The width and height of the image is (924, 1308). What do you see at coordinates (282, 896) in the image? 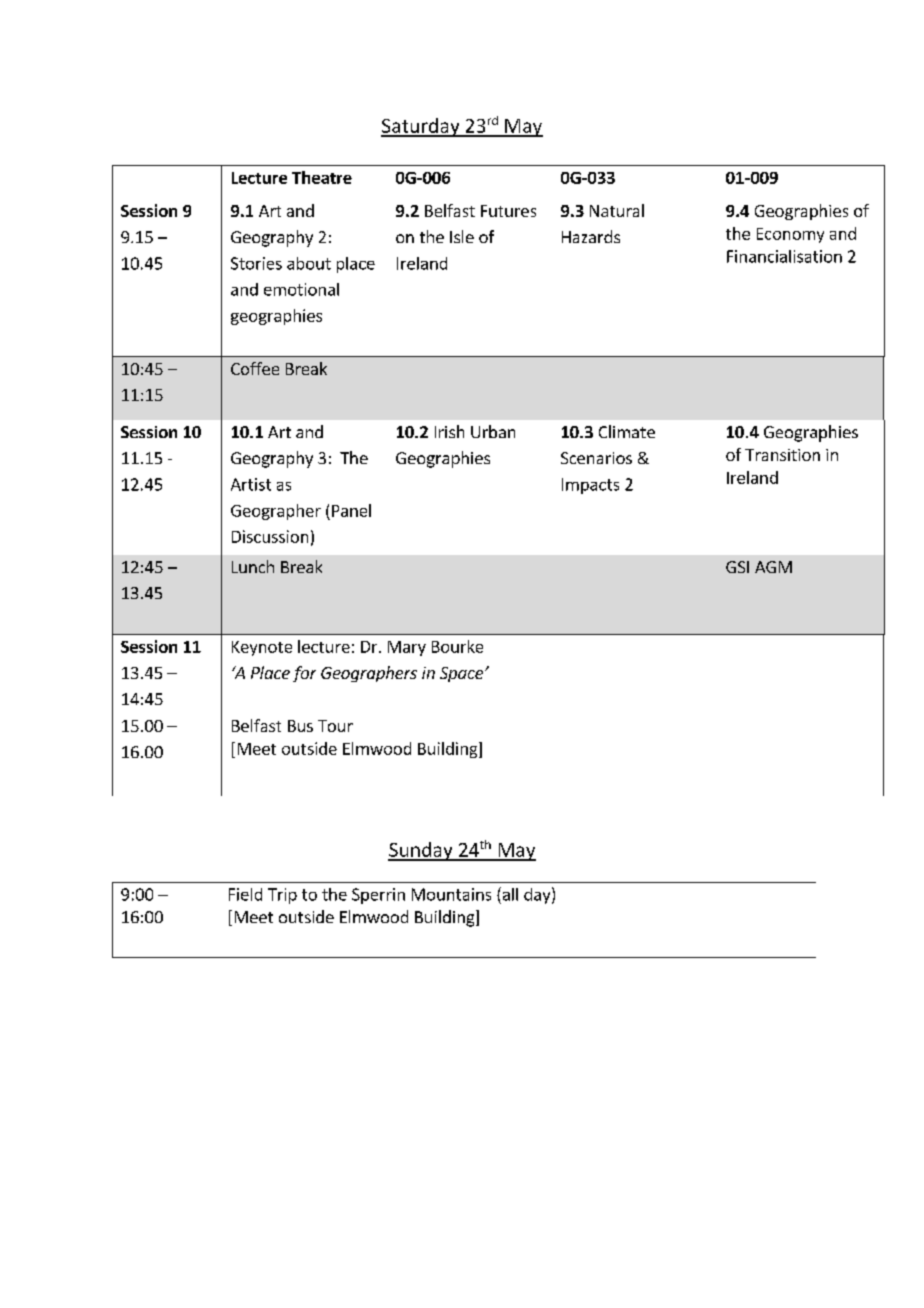
I see `Trip` at bounding box center [282, 896].
